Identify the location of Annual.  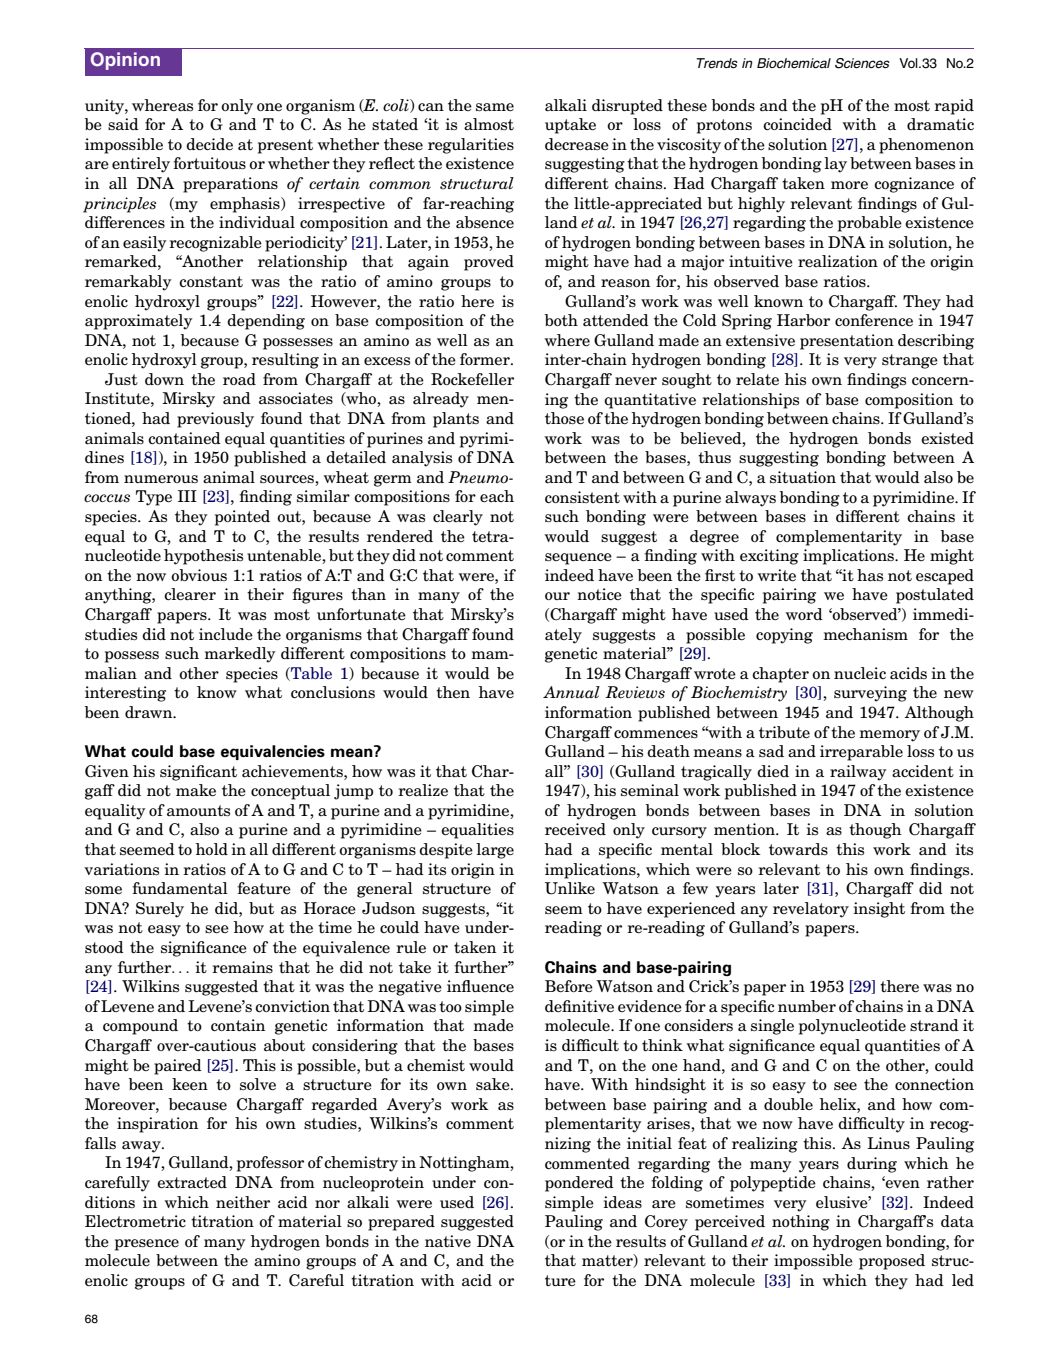
(571, 692).
